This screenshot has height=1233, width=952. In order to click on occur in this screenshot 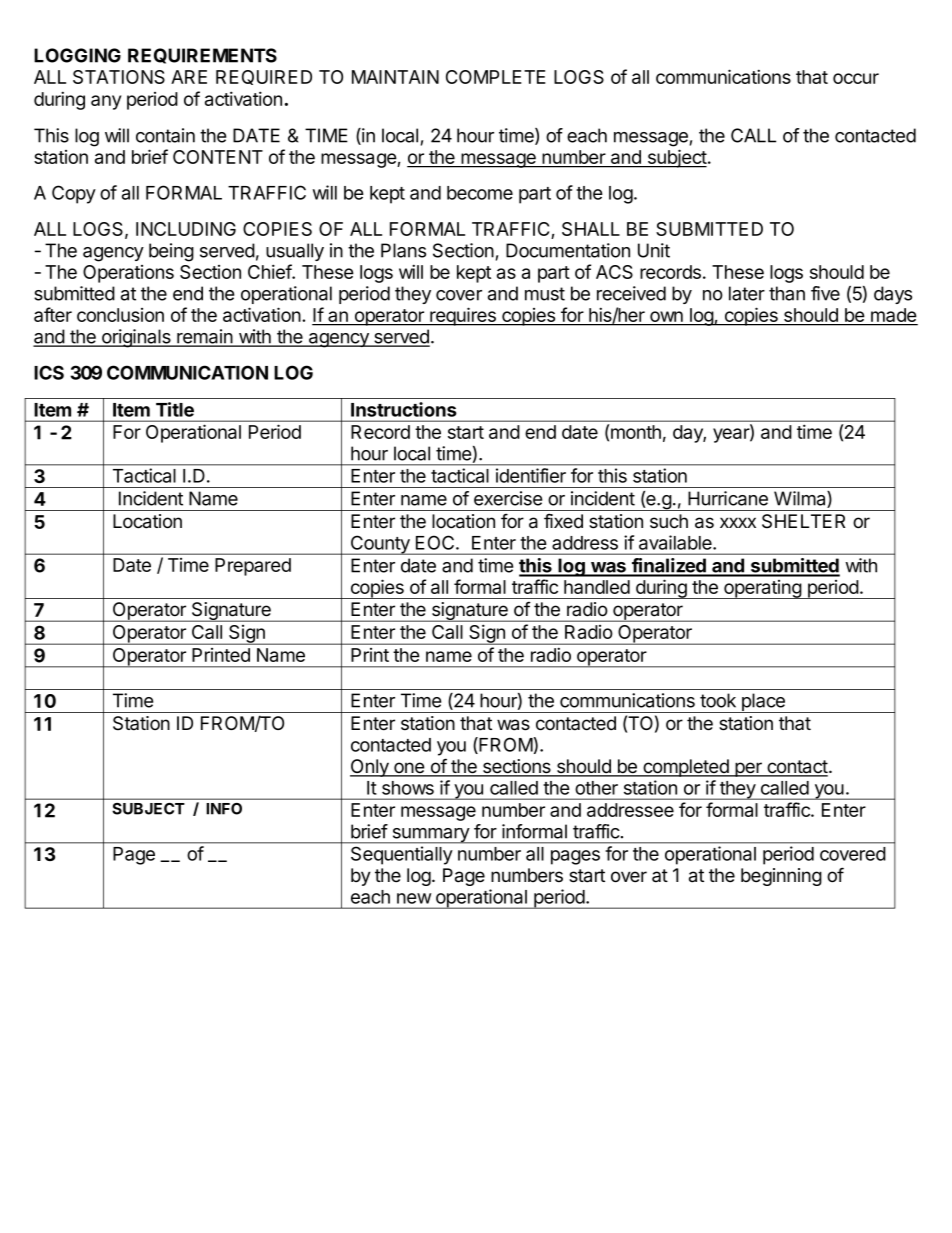, I will do `click(856, 78)`.
